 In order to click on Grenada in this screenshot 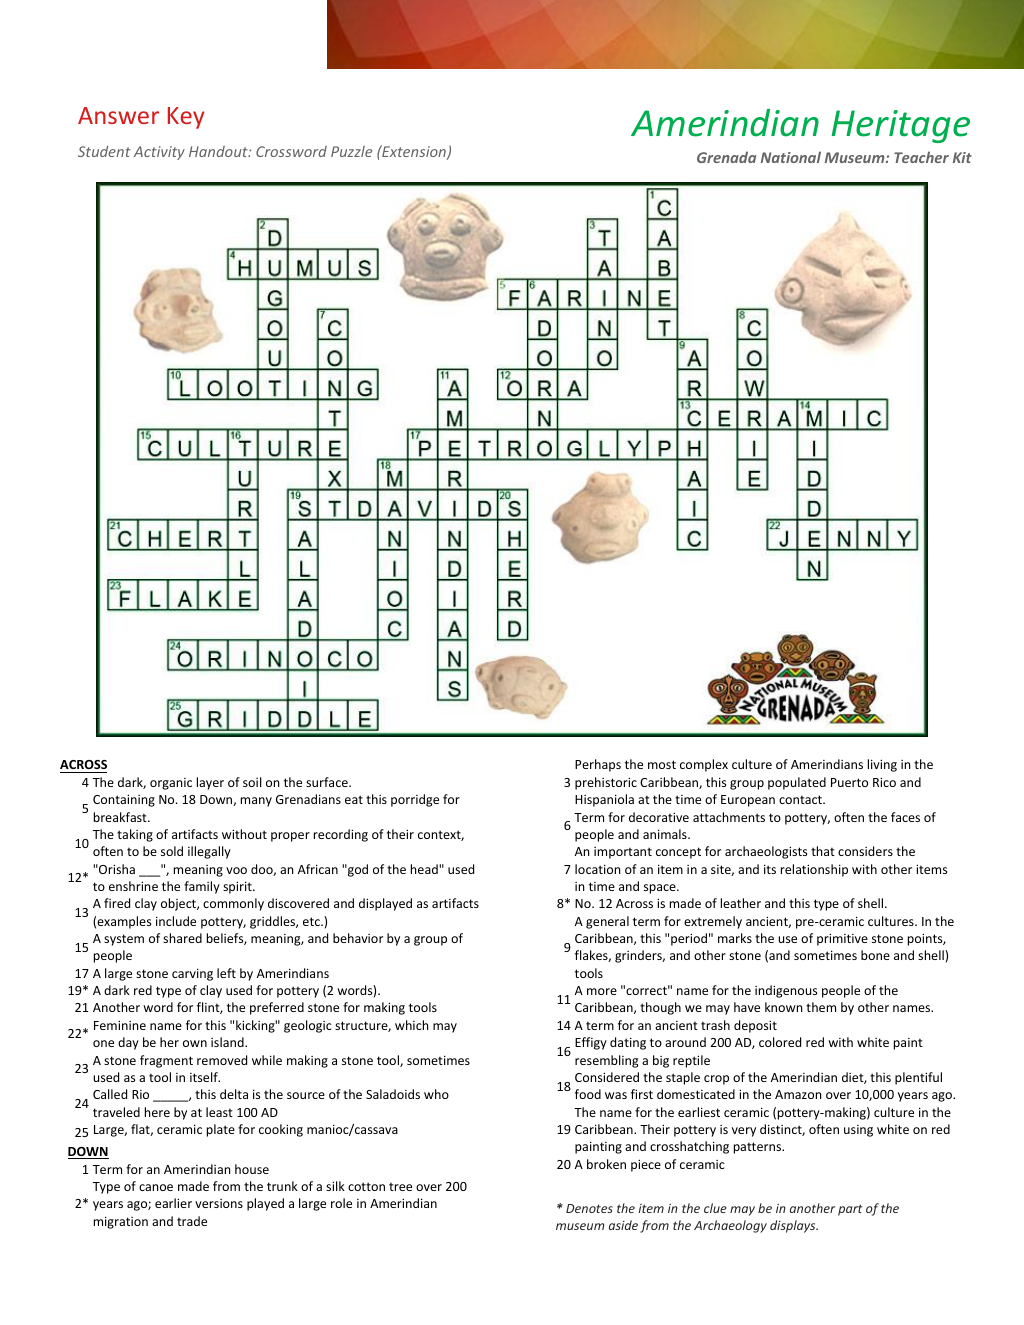, I will do `click(726, 157)`.
